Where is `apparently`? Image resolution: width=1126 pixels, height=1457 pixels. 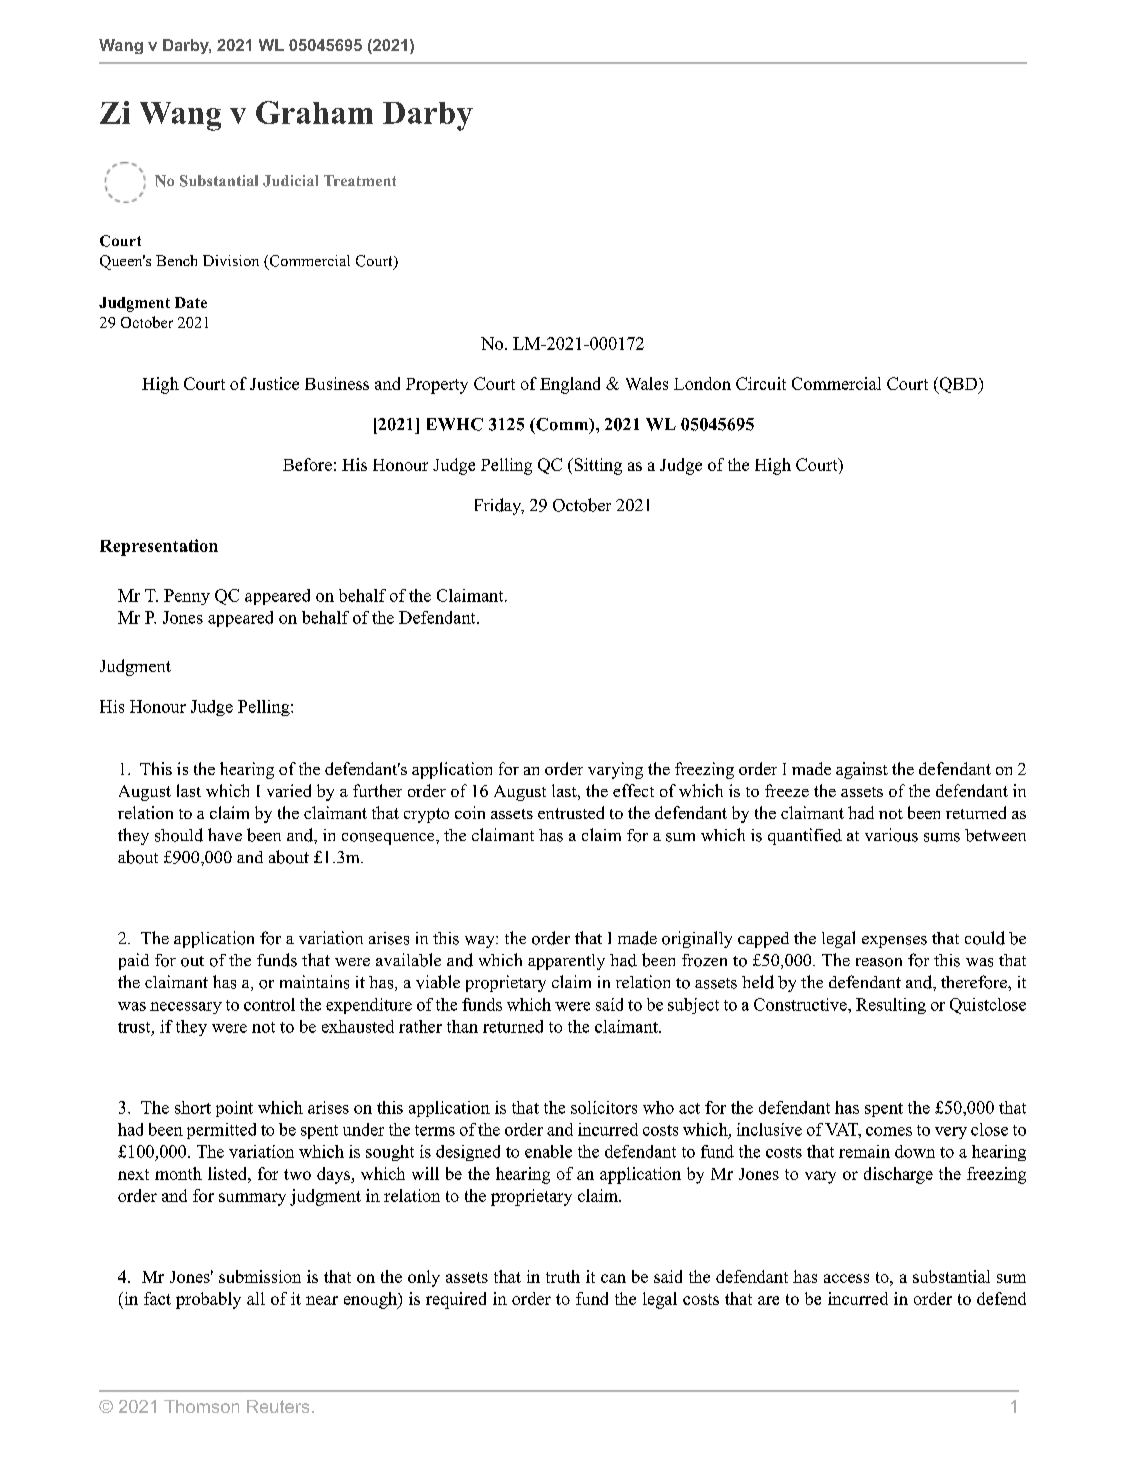 apparently is located at coordinates (566, 962).
